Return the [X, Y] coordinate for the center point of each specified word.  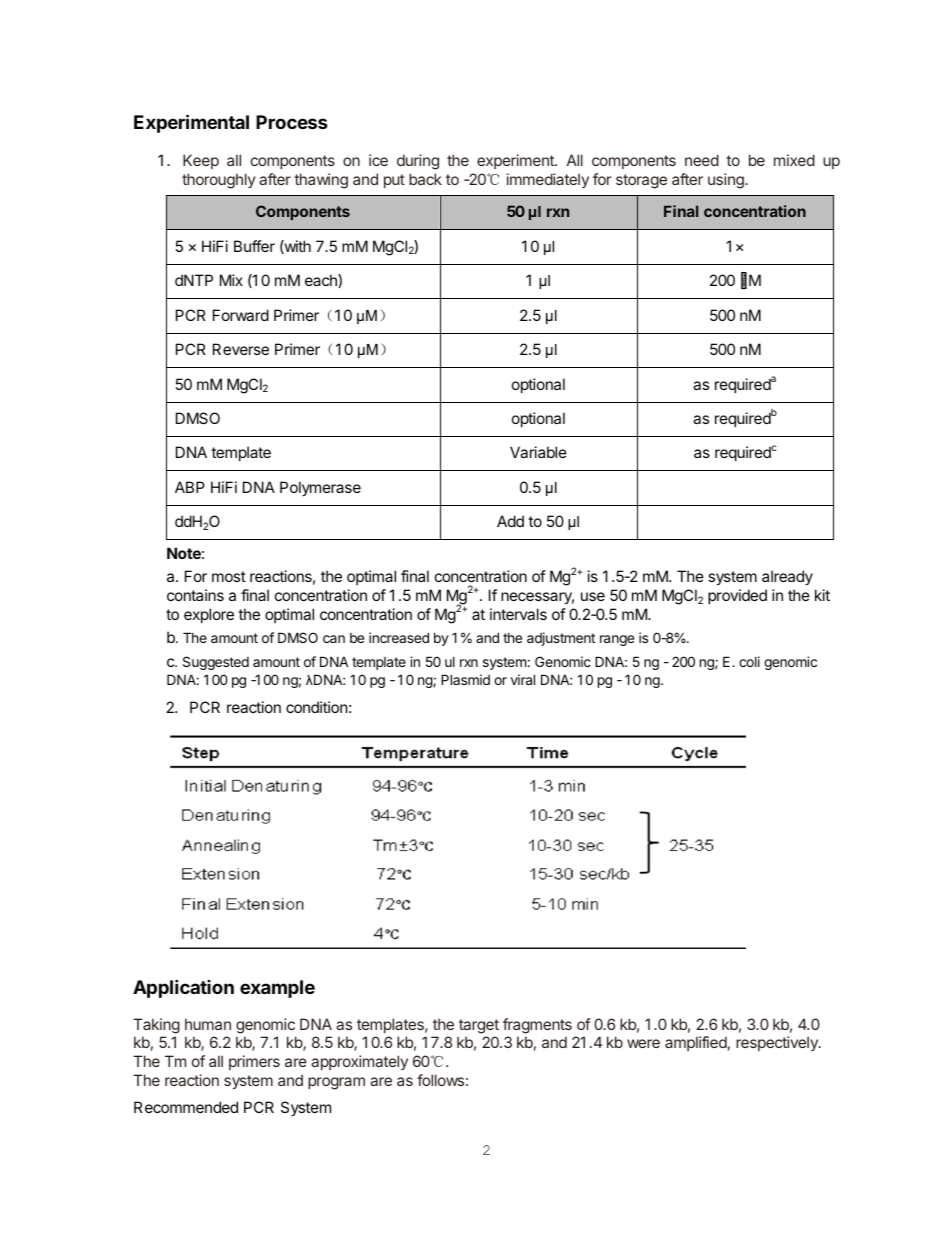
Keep [201, 161]
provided [737, 596]
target [478, 1028]
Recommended [186, 1107]
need [702, 160]
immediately [548, 180]
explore [209, 615]
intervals [518, 614]
